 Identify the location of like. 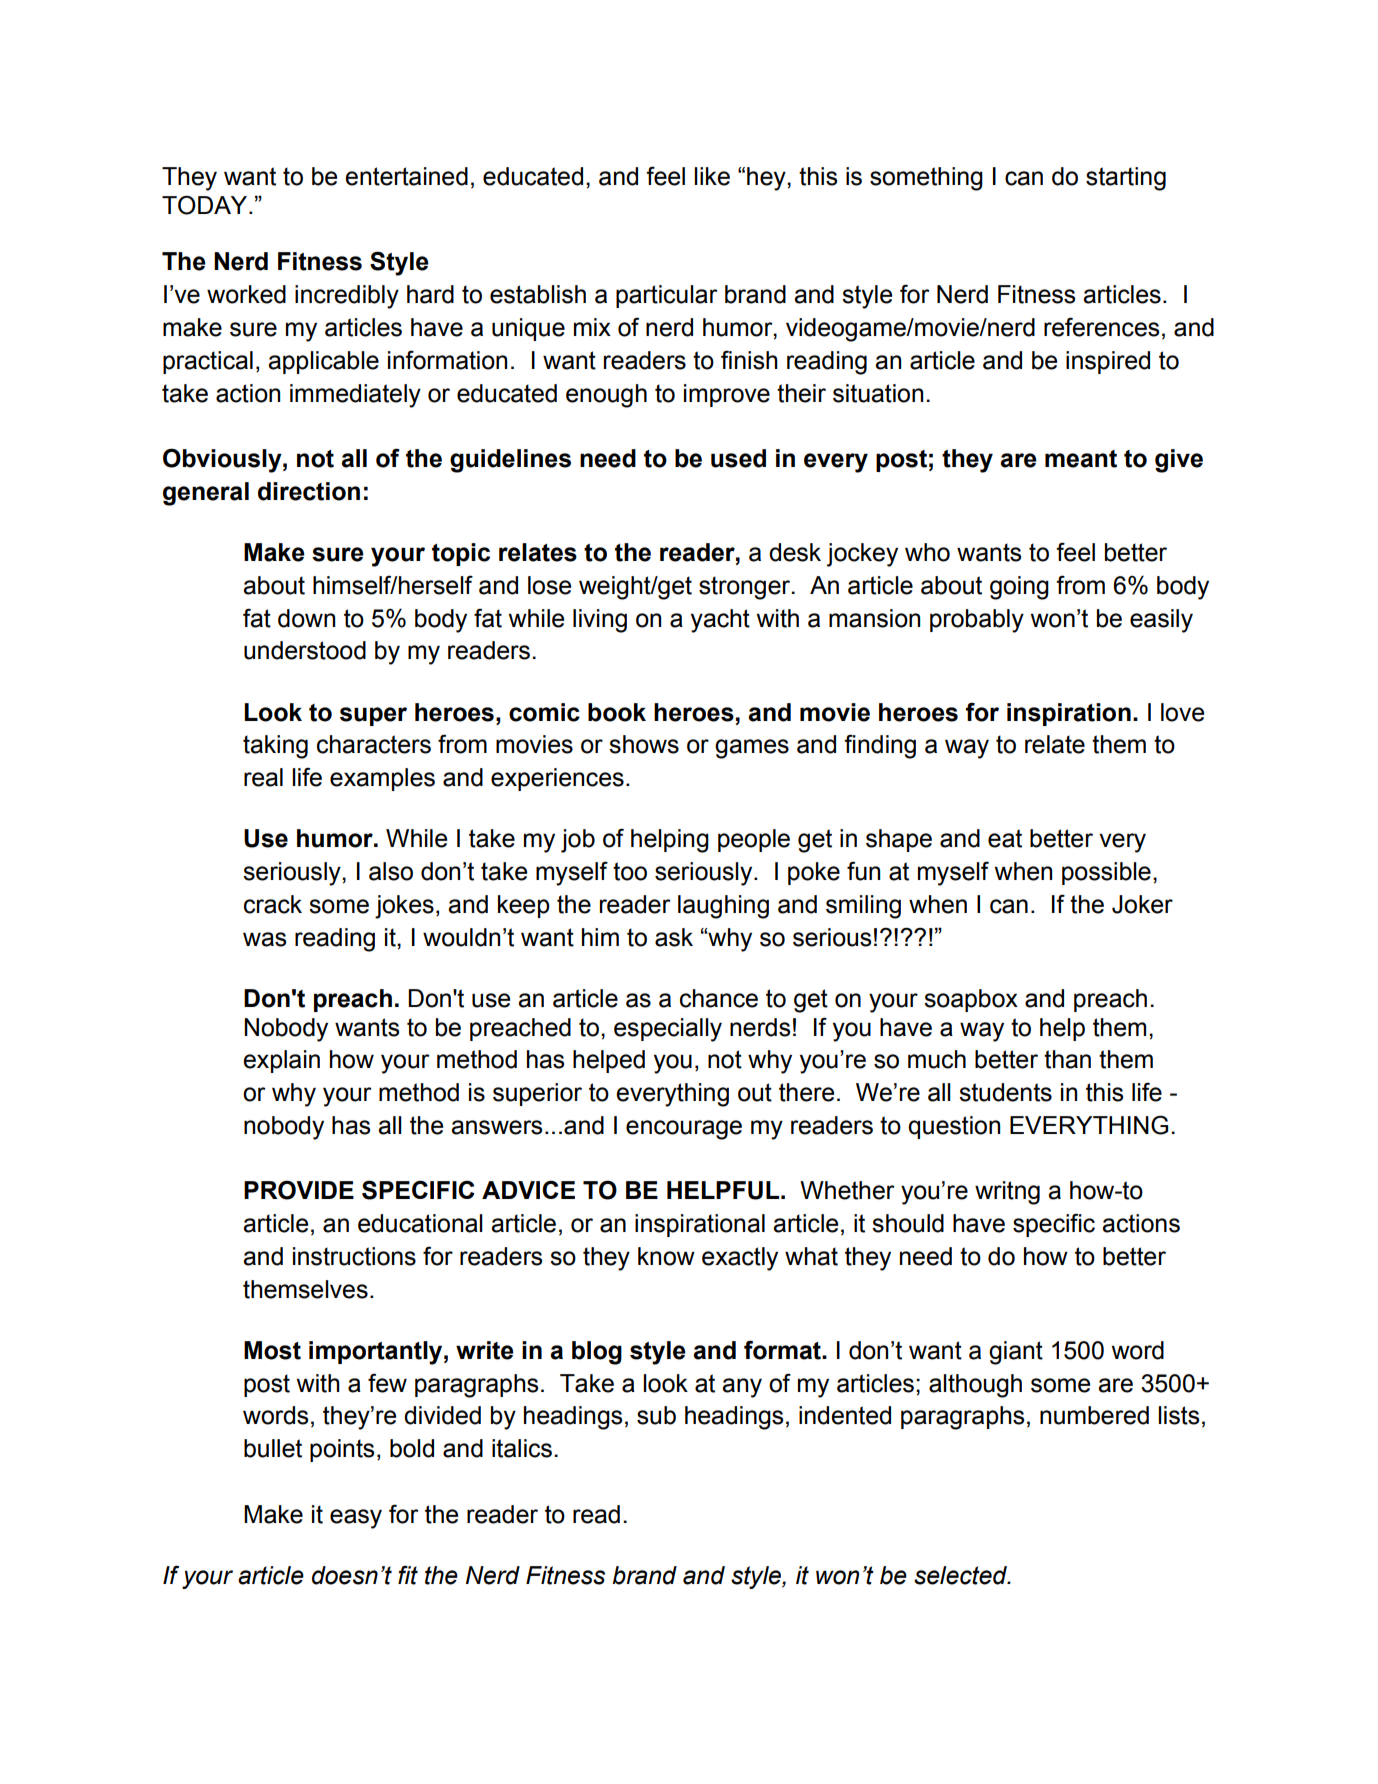
(712, 176).
